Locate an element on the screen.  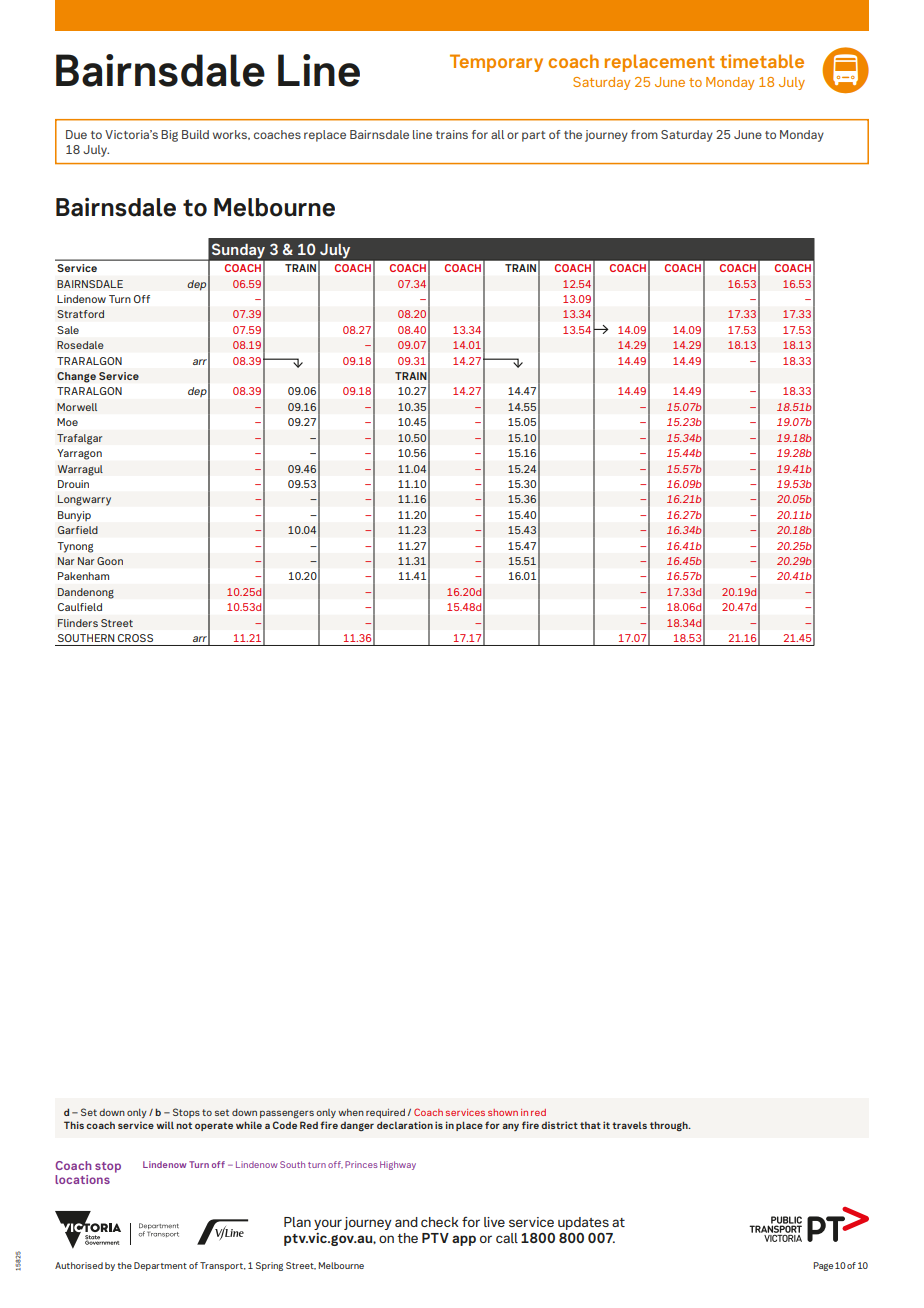
Transport is located at coordinates (222, 1266).
